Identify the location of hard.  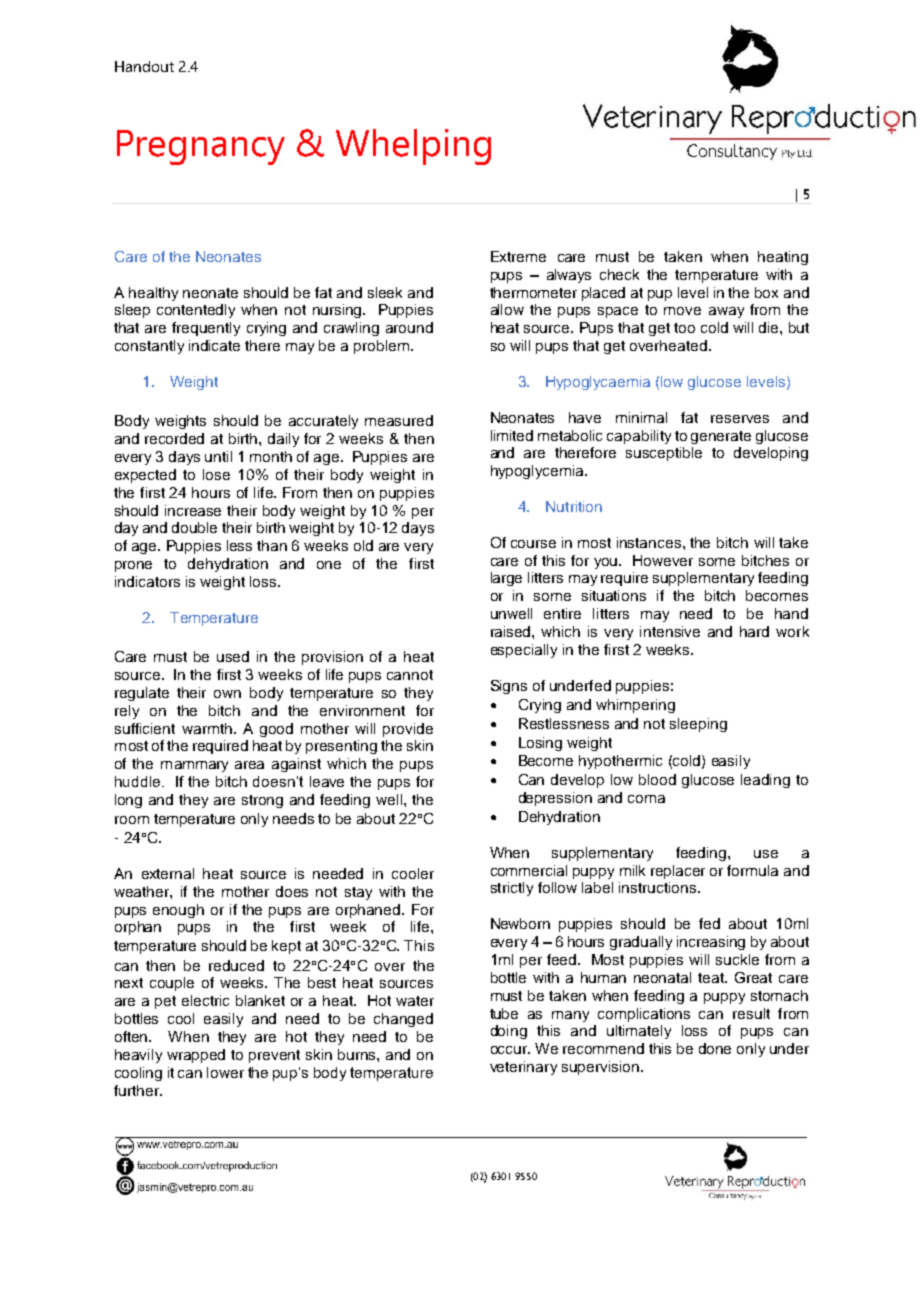
(754, 631).
